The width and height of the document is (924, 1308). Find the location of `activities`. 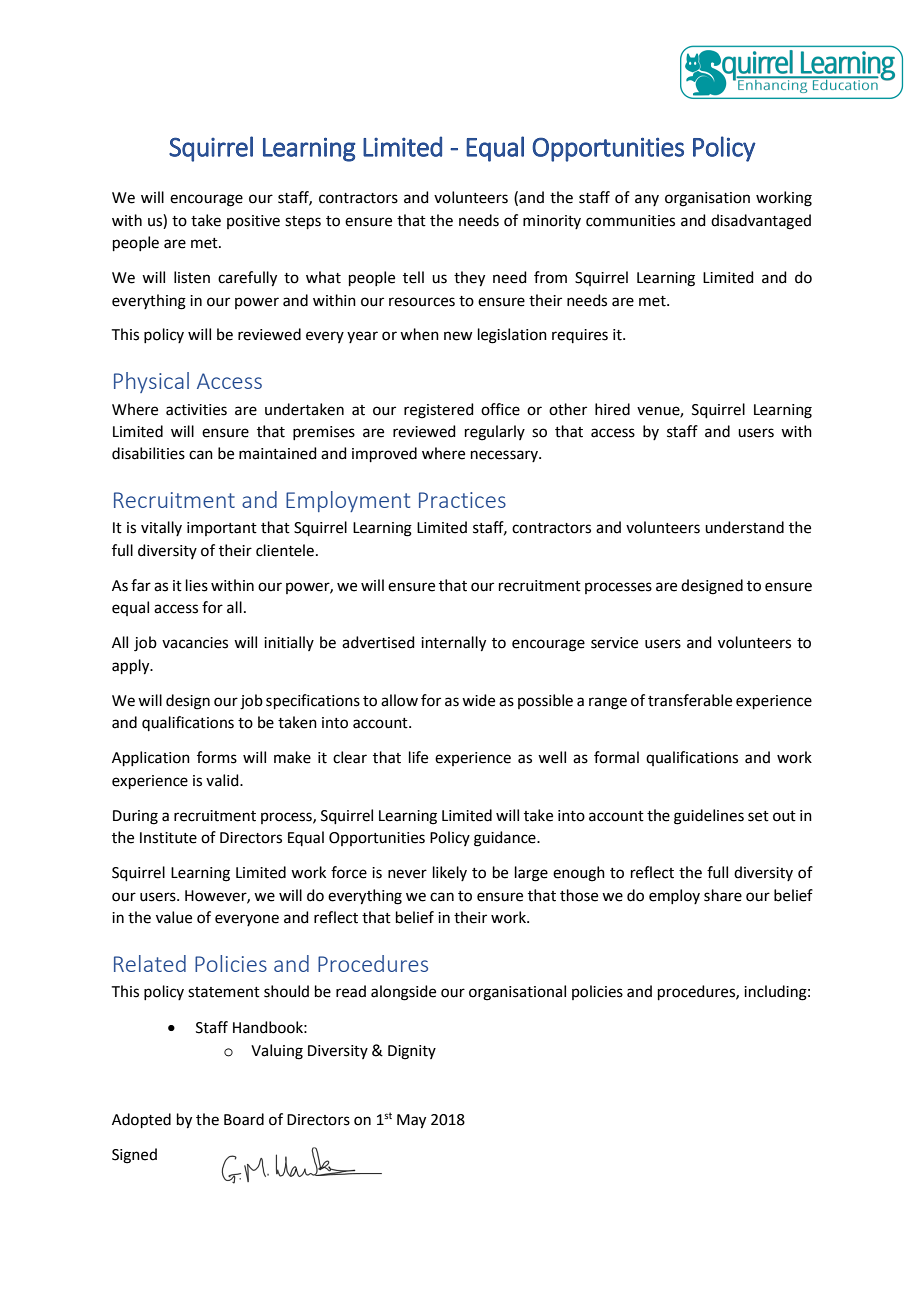

activities is located at coordinates (196, 410).
